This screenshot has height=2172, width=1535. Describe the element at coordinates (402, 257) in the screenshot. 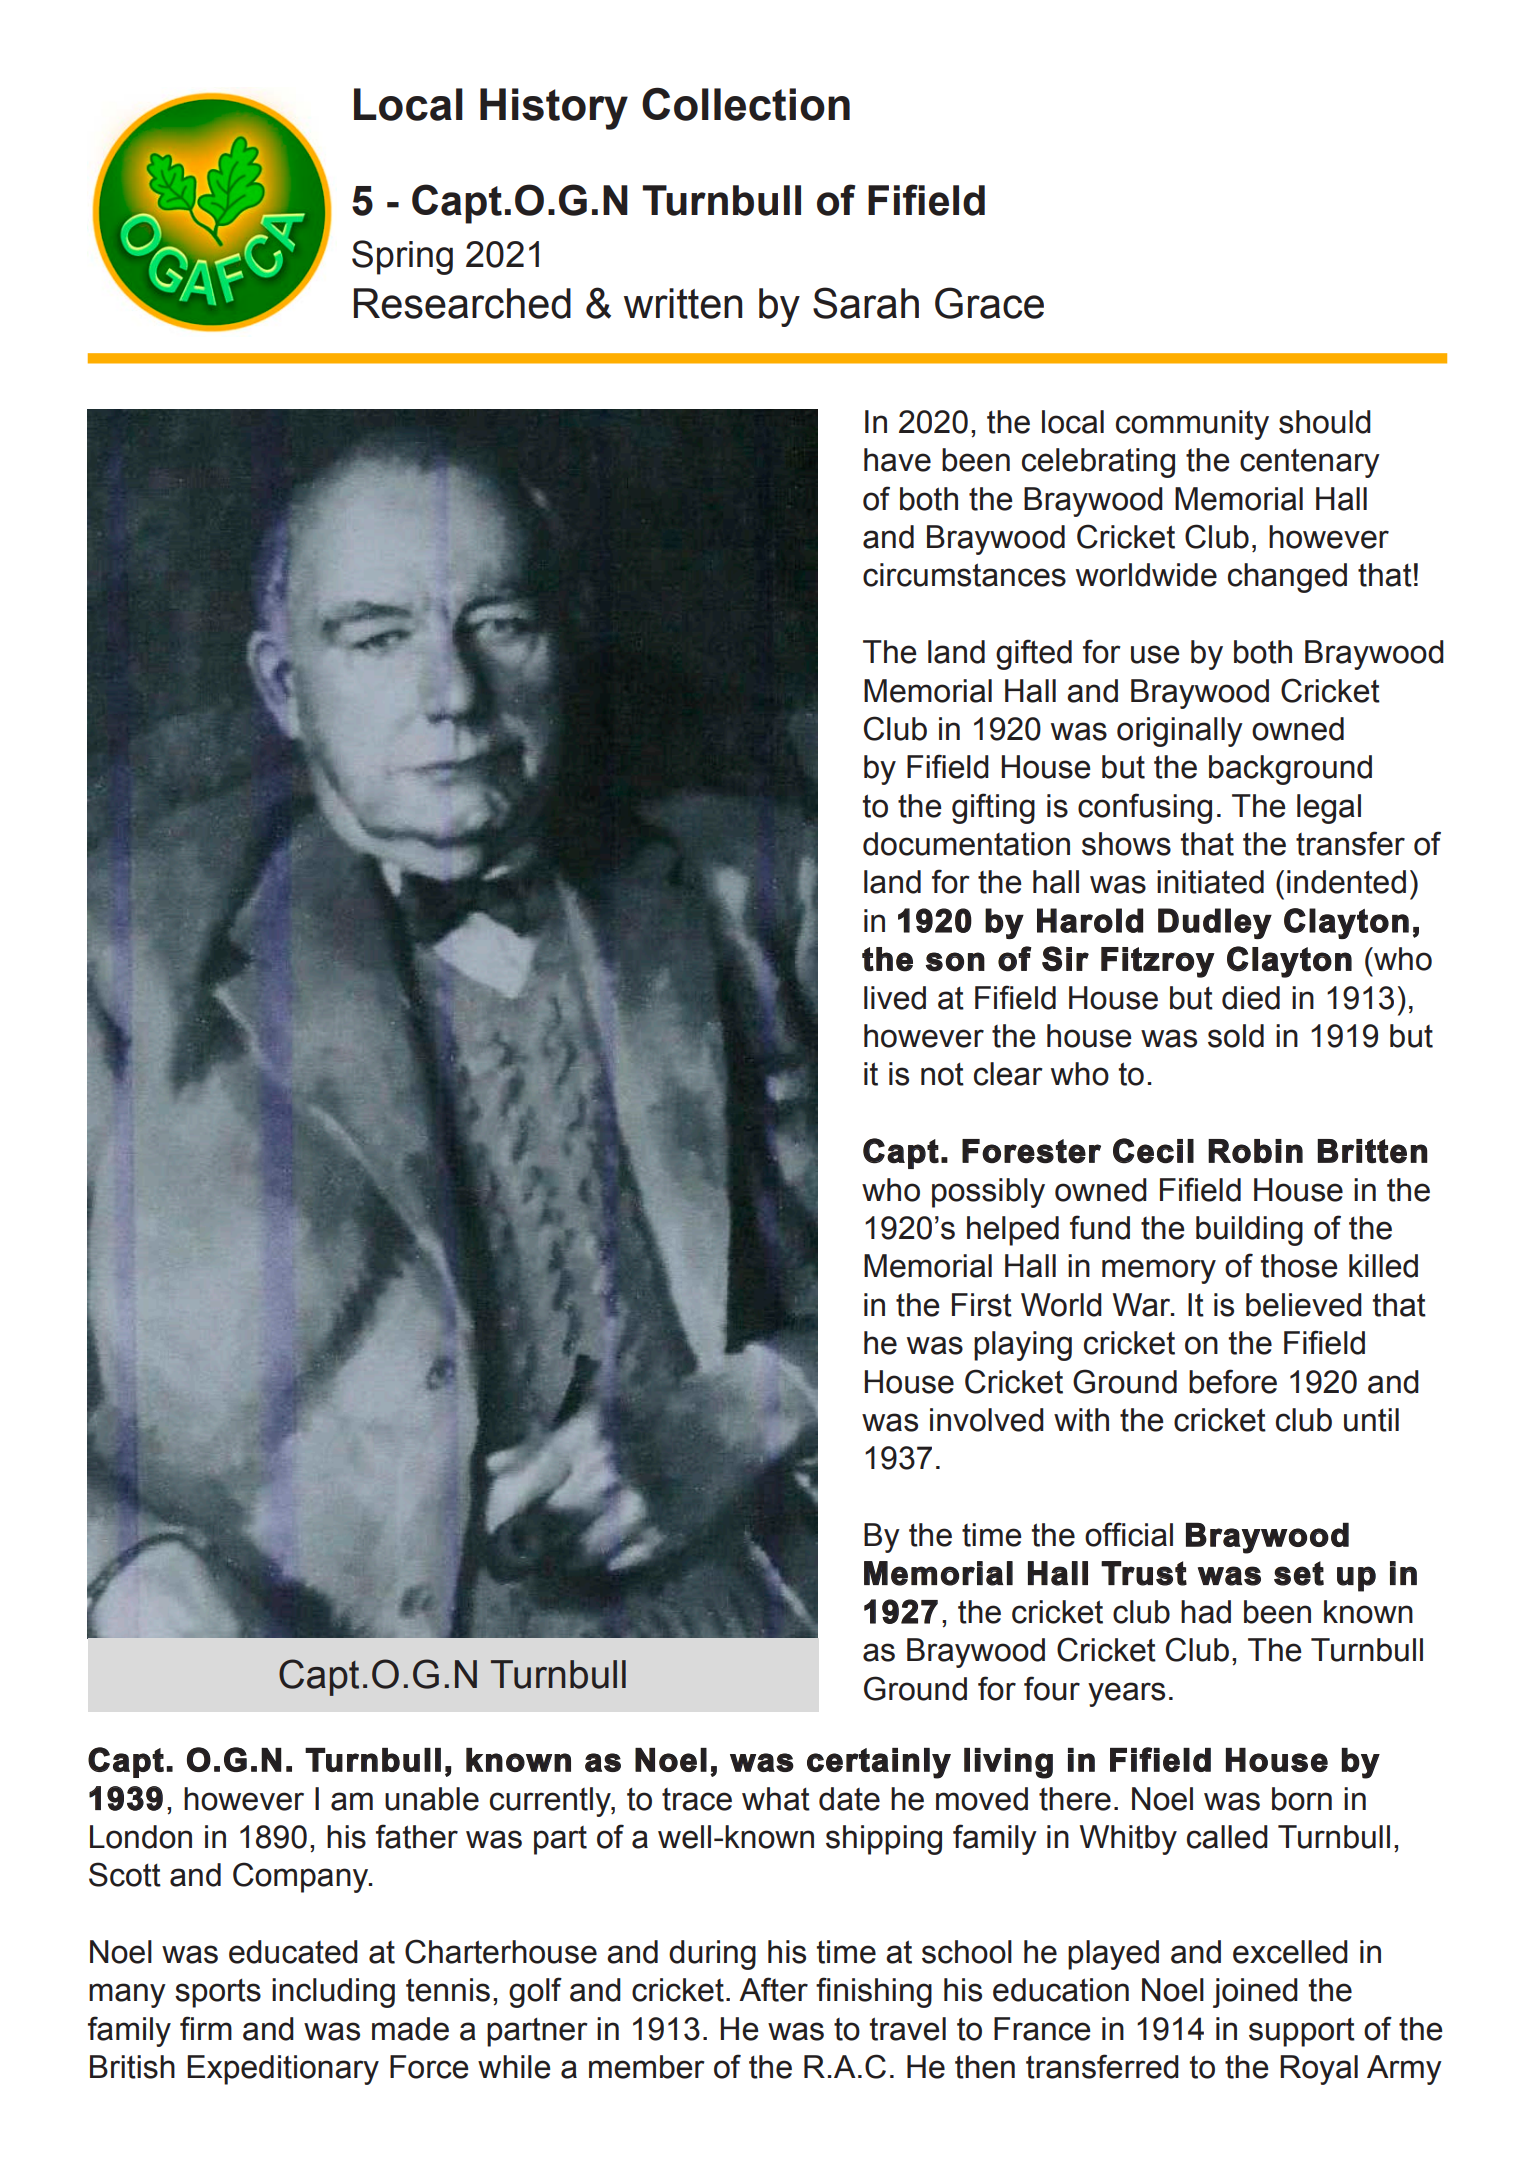

I see `Spring` at that location.
